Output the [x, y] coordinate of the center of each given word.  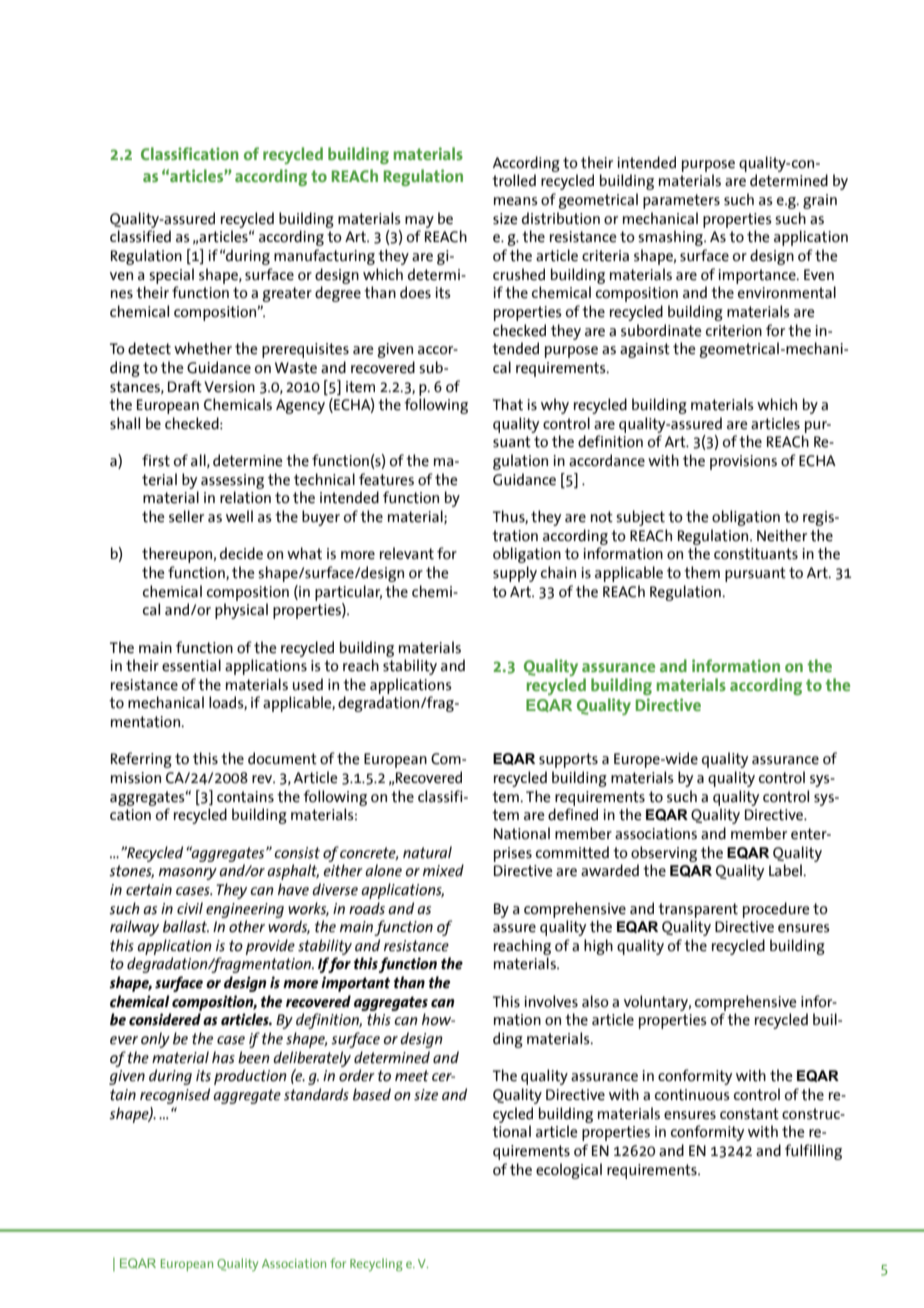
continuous [692, 1095]
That [508, 404]
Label [786, 870]
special [171, 276]
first [156, 460]
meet [412, 1076]
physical [241, 611]
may [419, 222]
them [702, 572]
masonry [188, 874]
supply [515, 574]
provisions [743, 462]
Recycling [376, 1264]
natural [427, 852]
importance [758, 276]
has [223, 1057]
